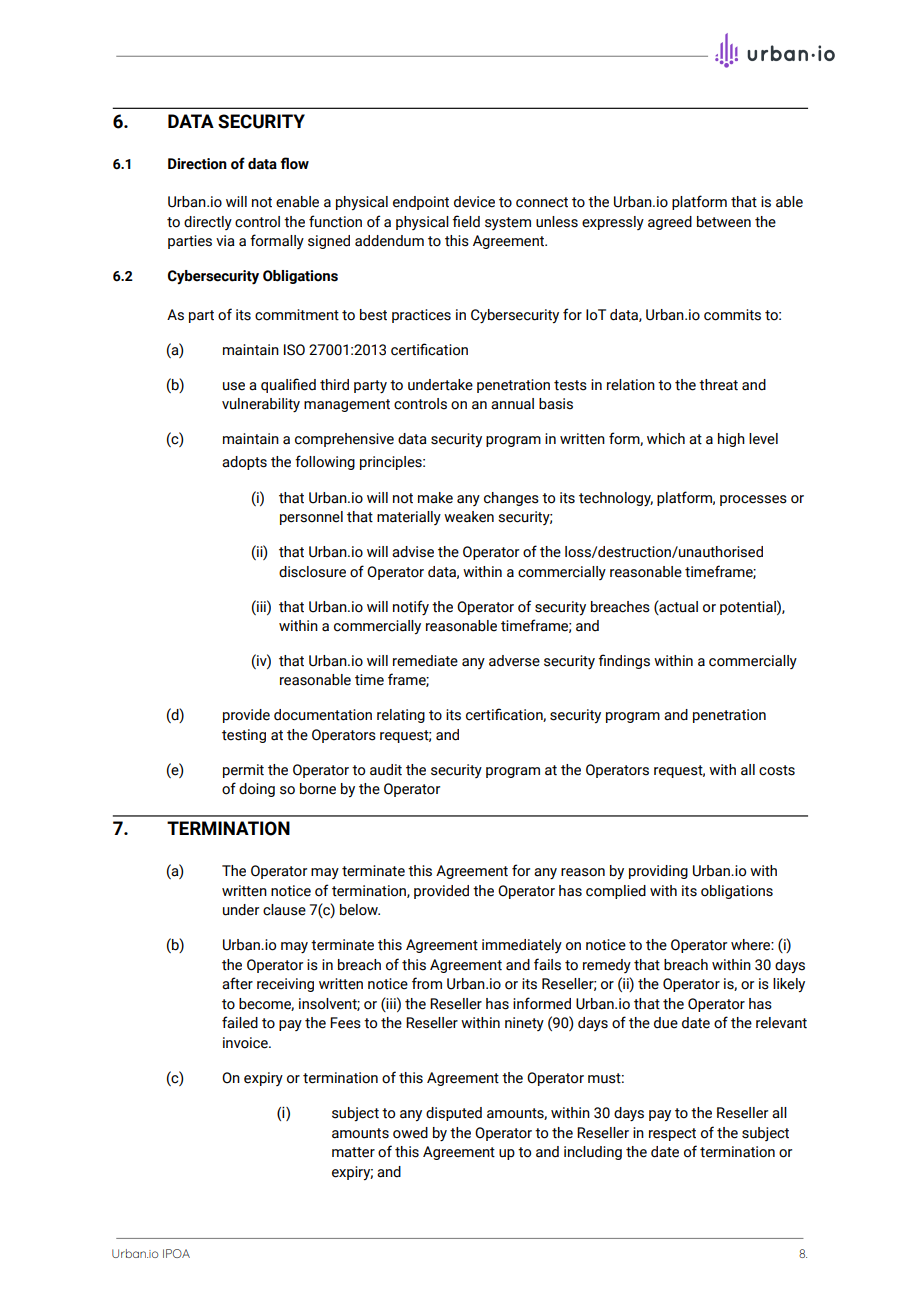 This screenshot has height=1307, width=924. Describe the element at coordinates (386, 770) in the screenshot. I see `audit` at that location.
